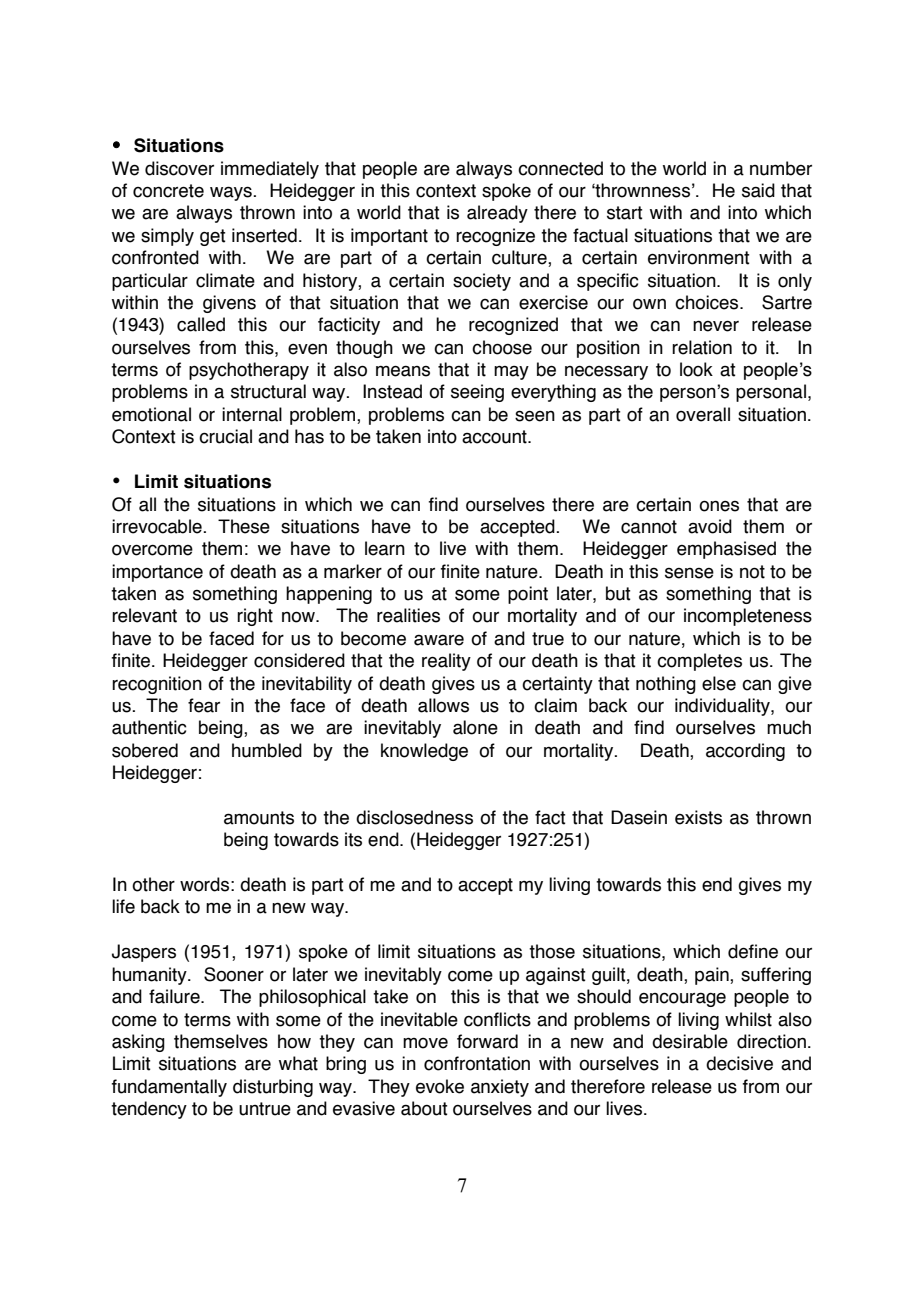  Describe the element at coordinates (439, 640) in the screenshot. I see `aware` at that location.
